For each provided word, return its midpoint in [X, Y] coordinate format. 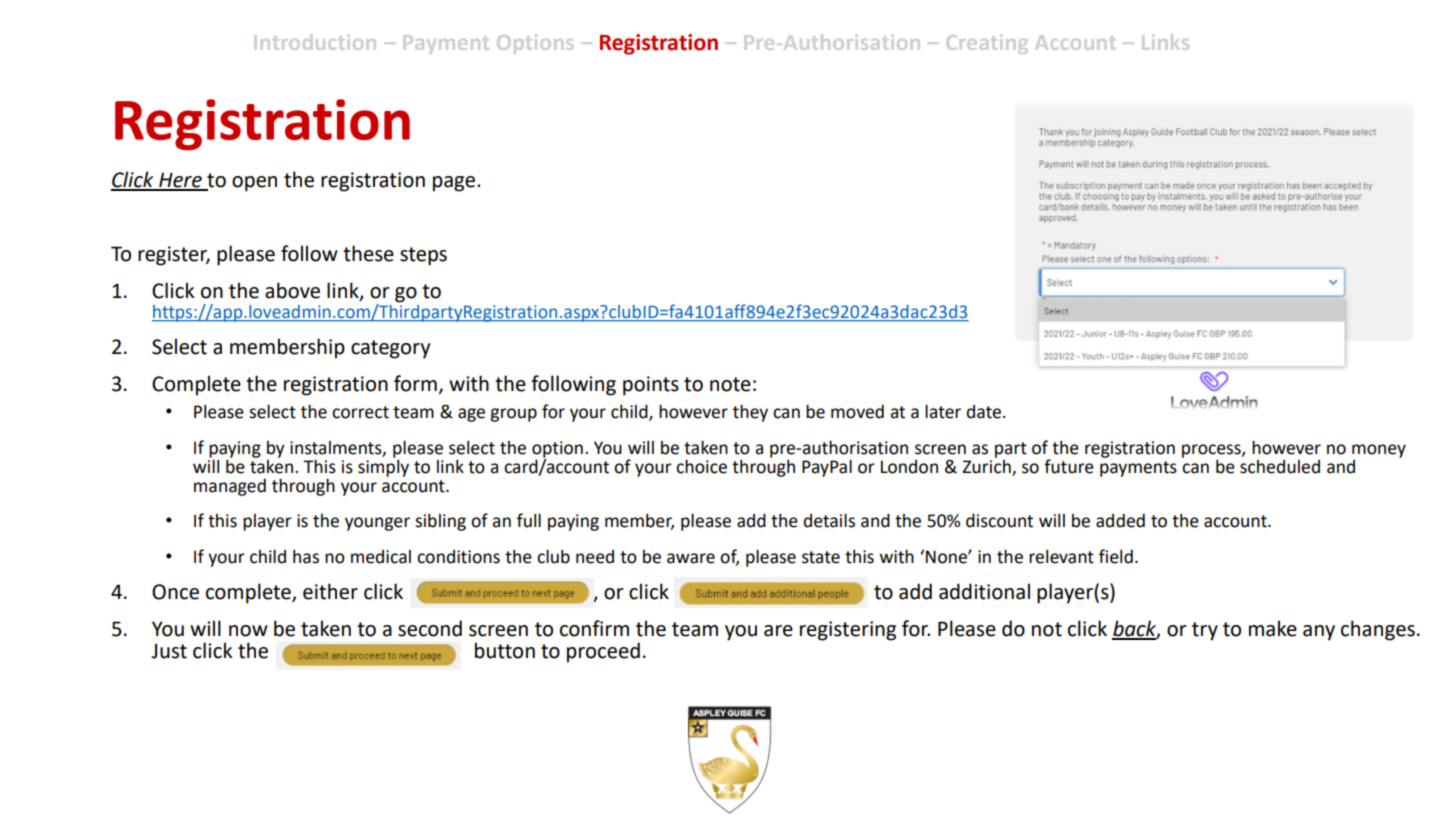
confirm [594, 628]
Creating [987, 44]
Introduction [315, 42]
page [455, 184]
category [390, 349]
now [248, 631]
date [984, 412]
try [1205, 631]
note [730, 384]
